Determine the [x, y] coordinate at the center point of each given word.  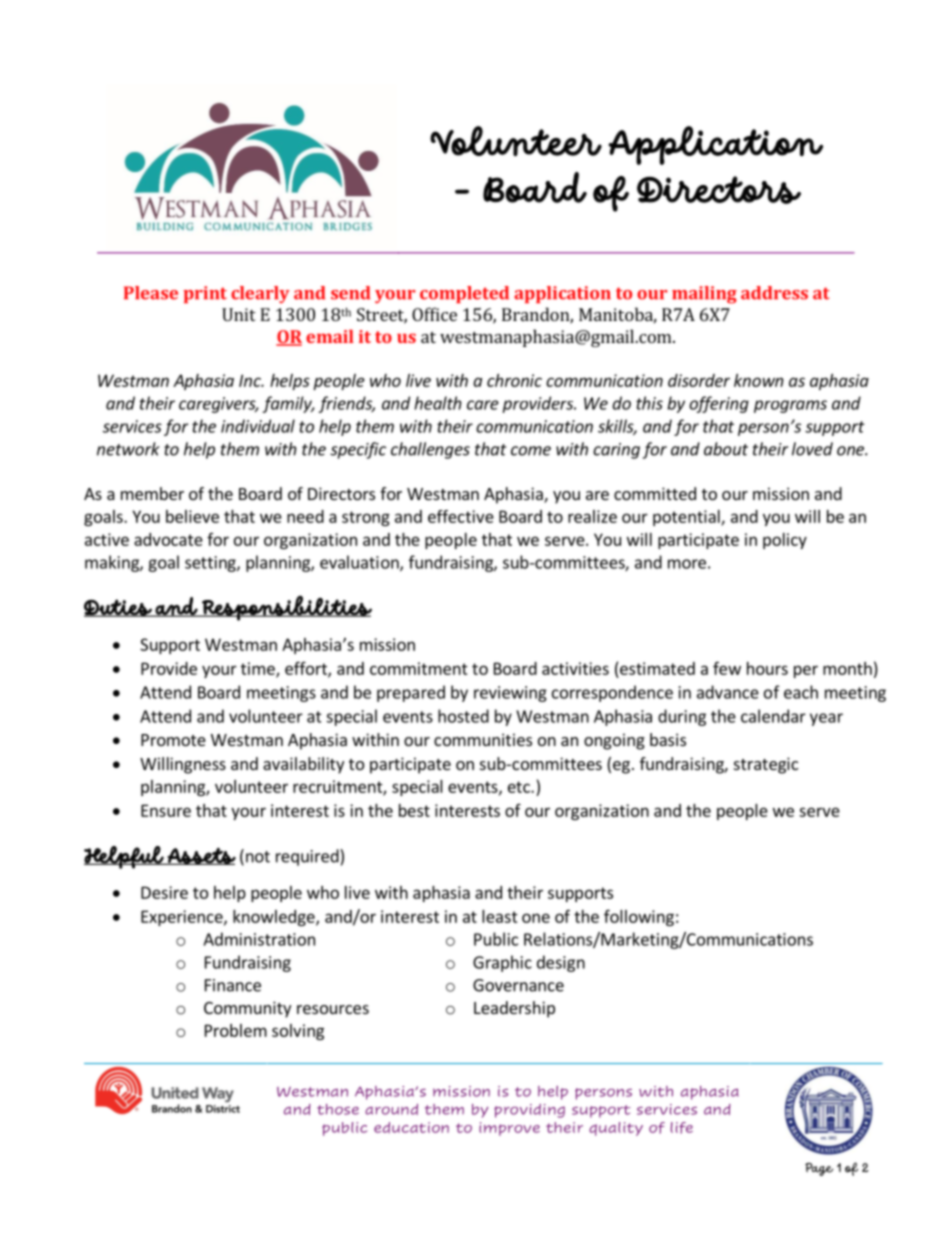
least [500, 916]
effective [461, 516]
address [774, 293]
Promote [173, 740]
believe [192, 516]
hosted [463, 716]
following [639, 917]
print [205, 294]
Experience [183, 918]
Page [819, 1169]
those [338, 1109]
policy [785, 541]
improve [509, 1129]
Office [434, 314]
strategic [766, 765]
